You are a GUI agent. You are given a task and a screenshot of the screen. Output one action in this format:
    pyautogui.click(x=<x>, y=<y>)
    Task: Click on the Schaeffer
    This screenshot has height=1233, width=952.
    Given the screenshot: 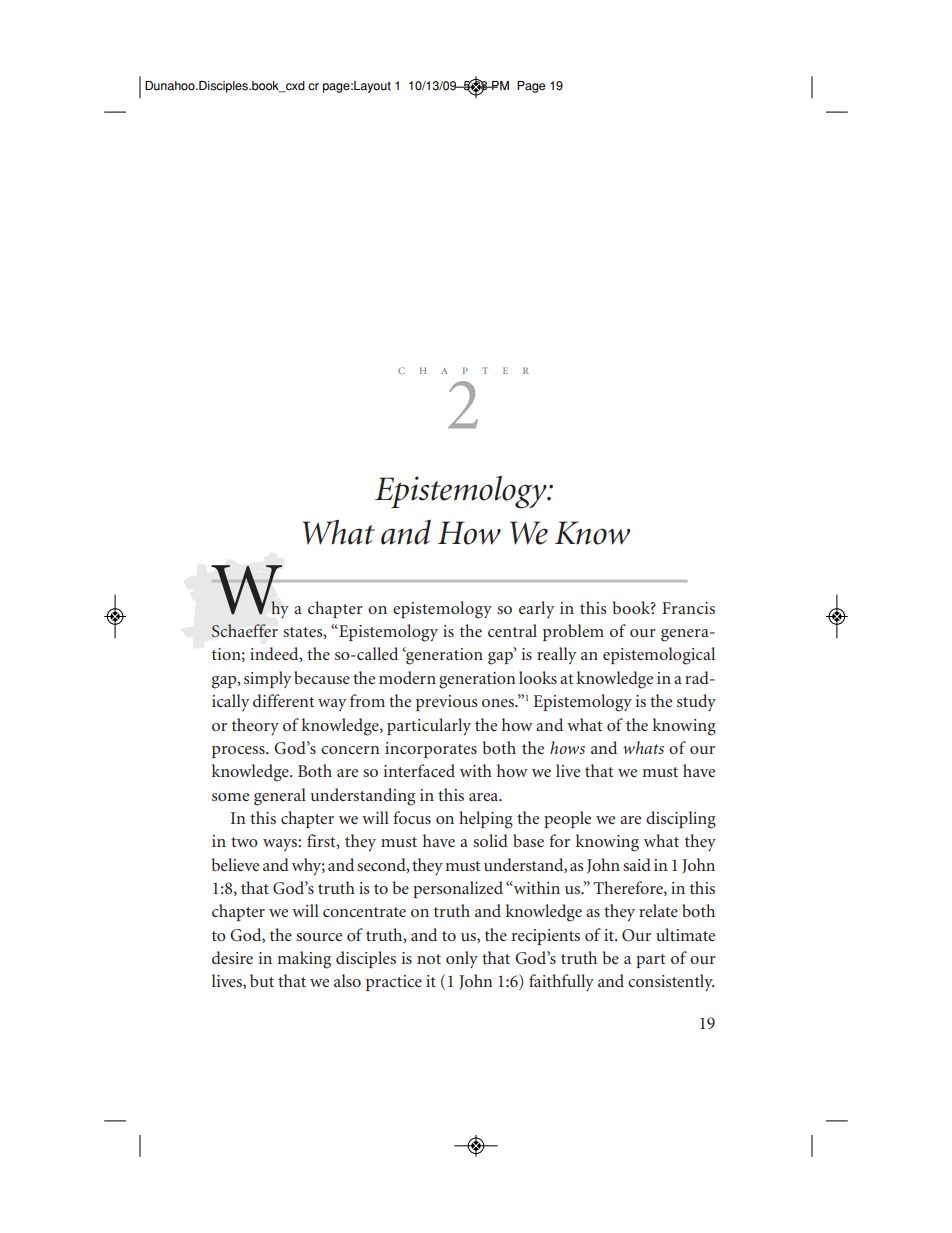 What is the action you would take?
    pyautogui.click(x=245, y=630)
